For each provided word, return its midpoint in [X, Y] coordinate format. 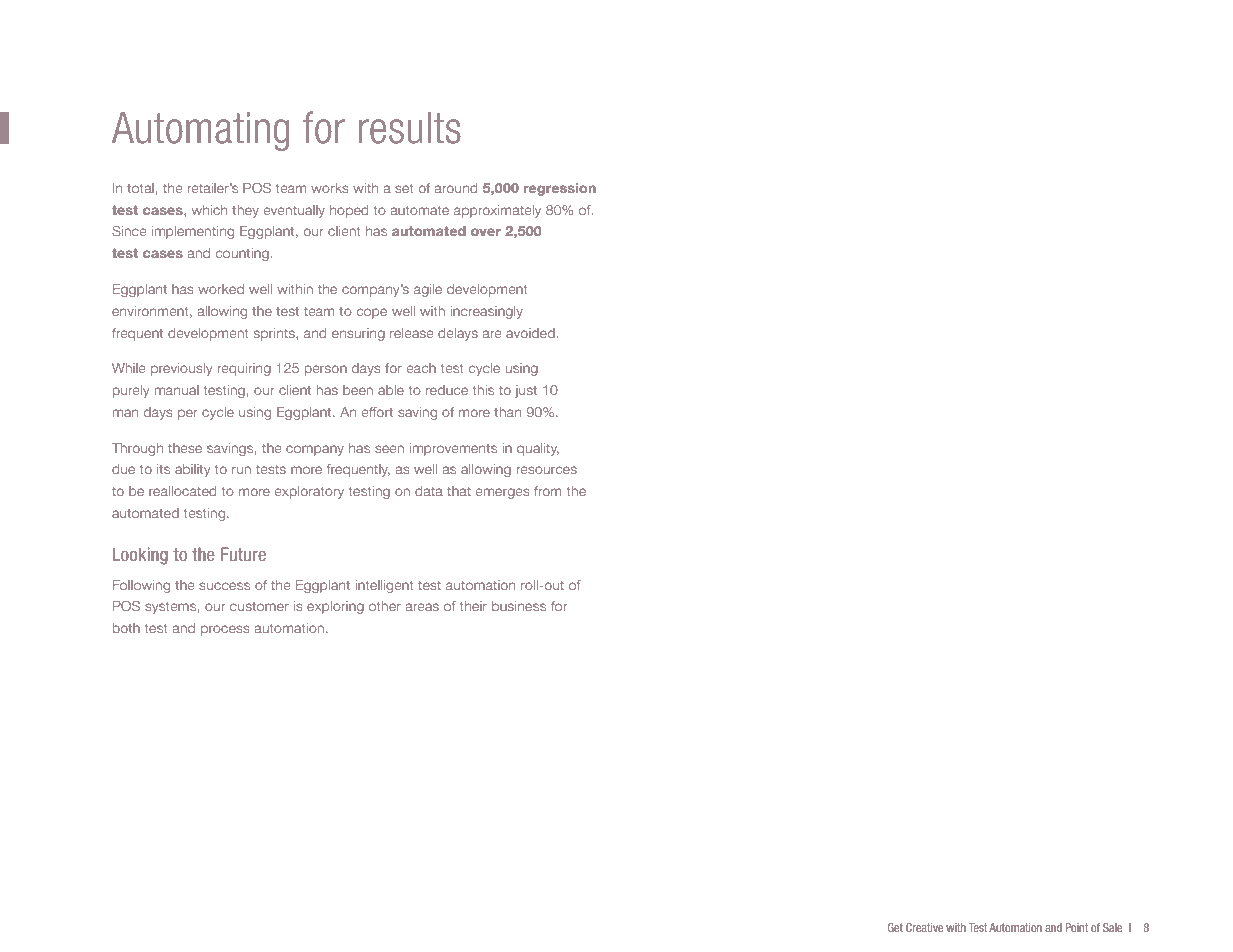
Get [895, 927]
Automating [200, 131]
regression [559, 189]
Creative [924, 927]
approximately [497, 211]
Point [1077, 927]
